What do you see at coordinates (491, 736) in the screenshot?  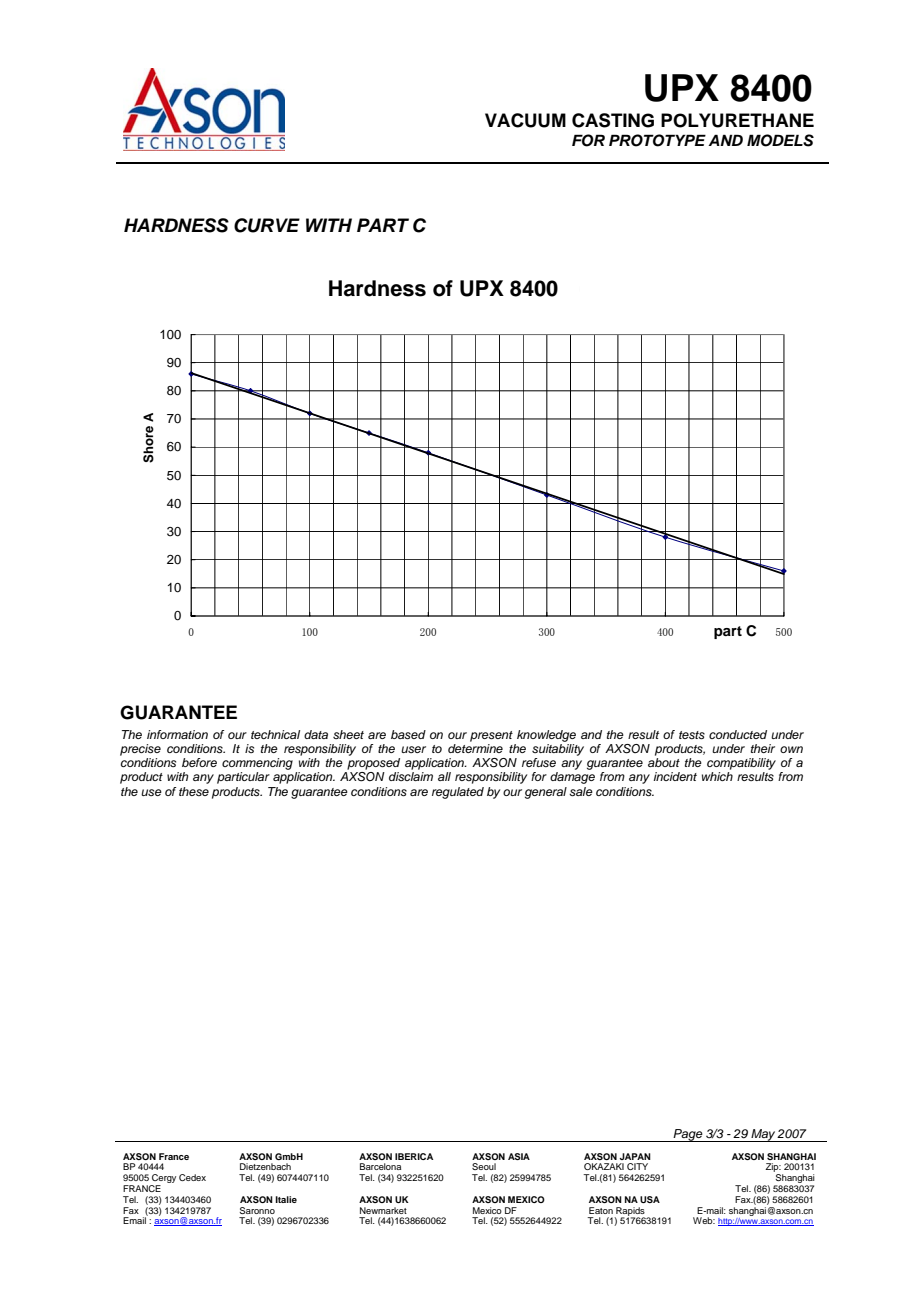 I see `present` at bounding box center [491, 736].
